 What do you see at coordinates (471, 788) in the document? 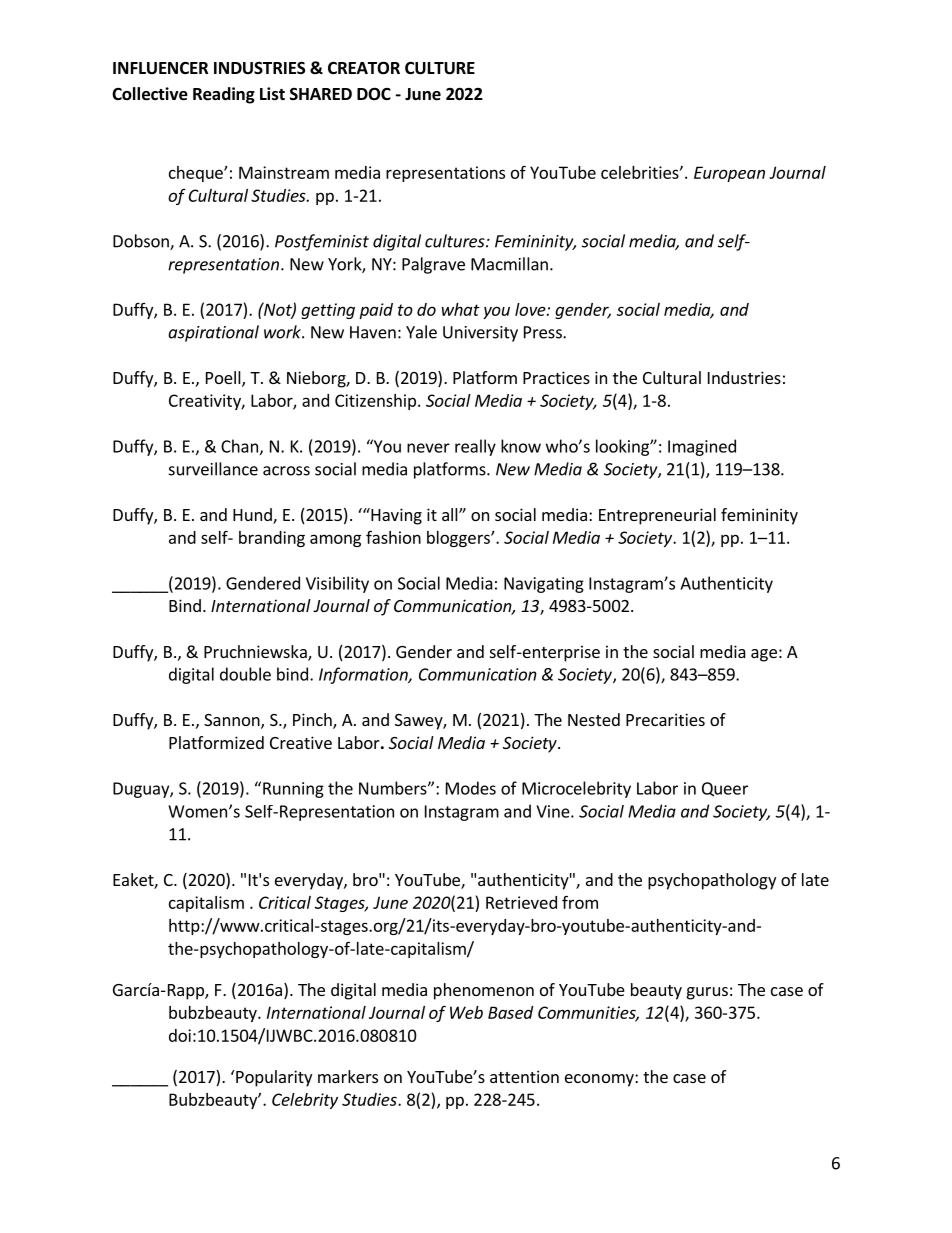
I see `Modes` at bounding box center [471, 788].
